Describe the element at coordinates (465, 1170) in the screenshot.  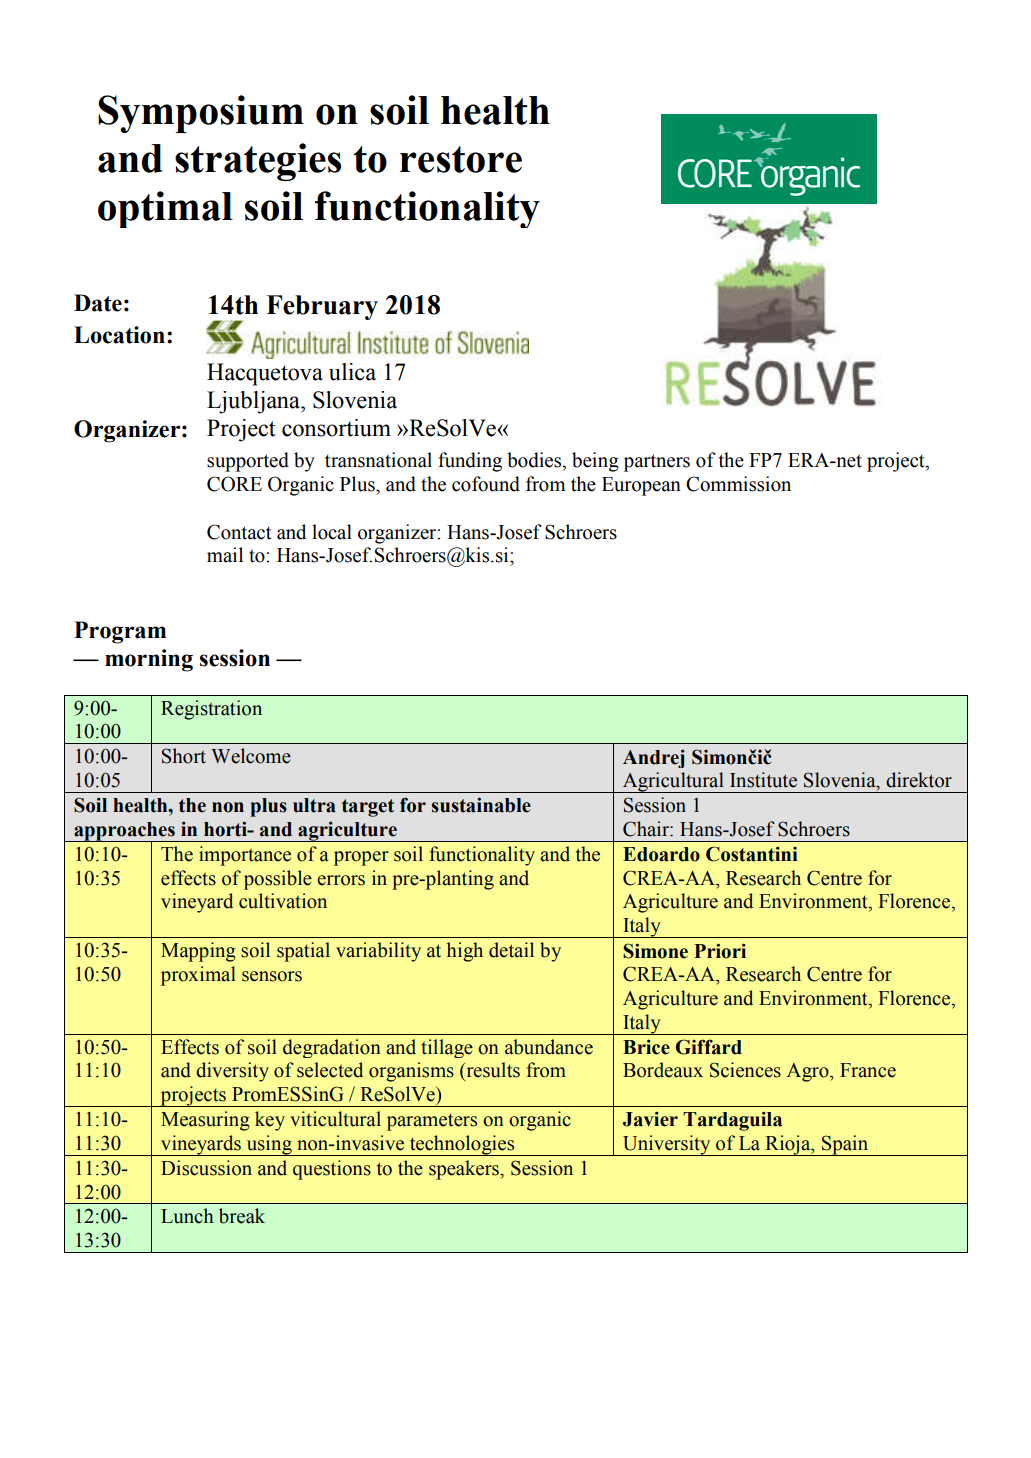
I see `speakers` at that location.
